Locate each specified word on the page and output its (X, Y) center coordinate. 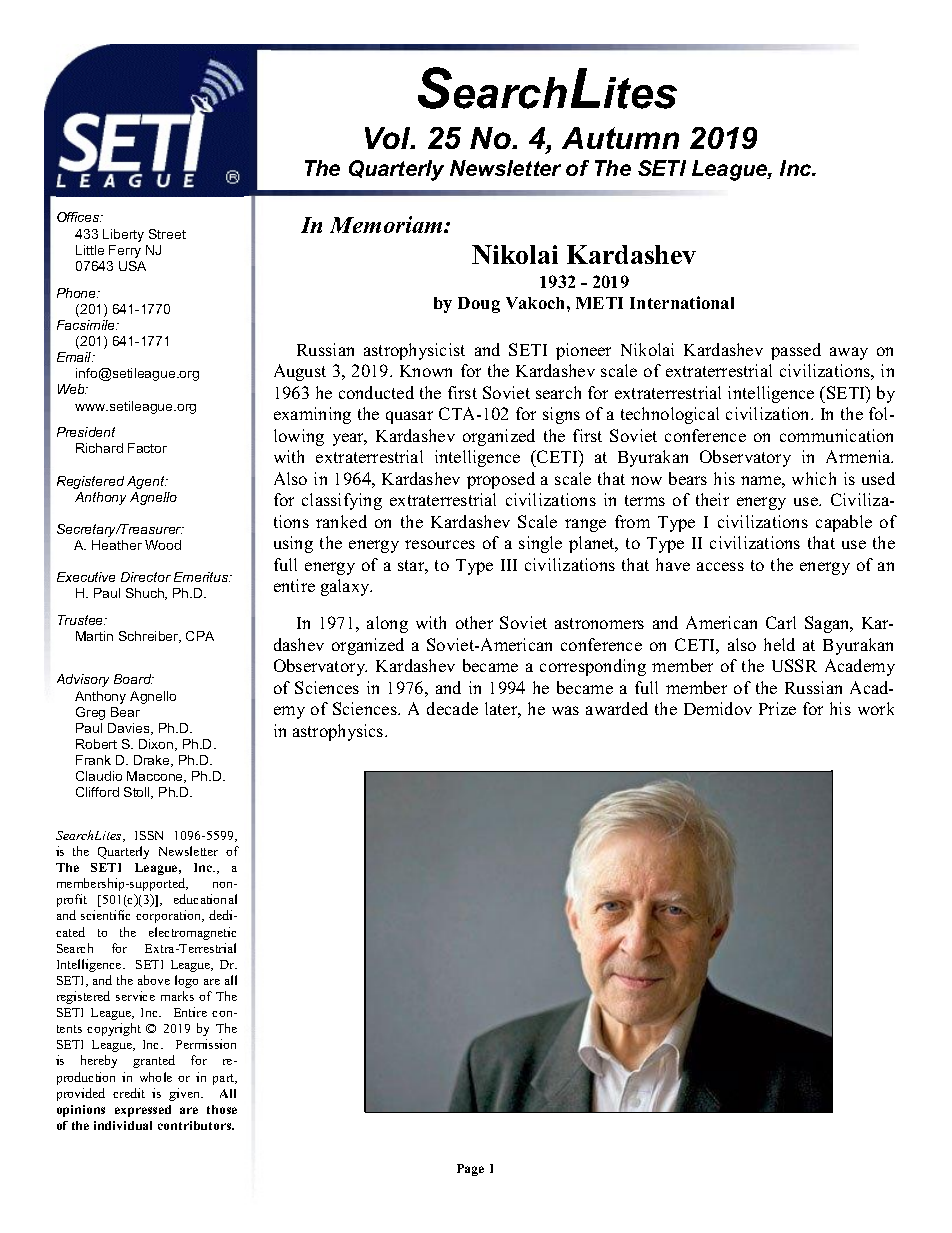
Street (167, 234)
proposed (501, 480)
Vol (389, 138)
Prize (777, 708)
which (814, 478)
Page (470, 1170)
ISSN (149, 835)
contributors (196, 1125)
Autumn (620, 138)
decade (452, 708)
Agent (147, 482)
